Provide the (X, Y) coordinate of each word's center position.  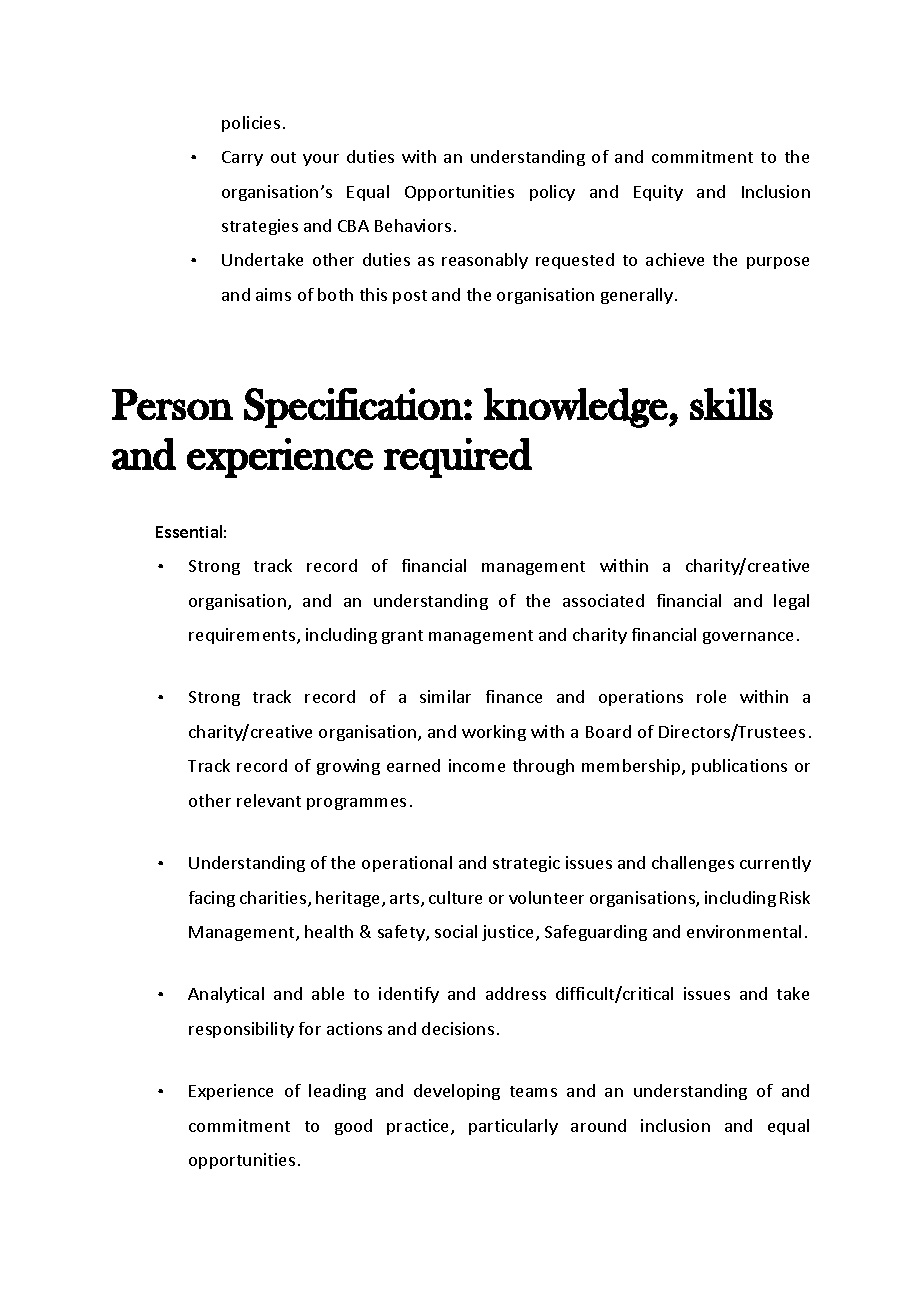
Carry (242, 158)
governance (748, 638)
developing (457, 1092)
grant (402, 637)
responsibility (241, 1030)
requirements (243, 636)
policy (552, 193)
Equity (658, 193)
